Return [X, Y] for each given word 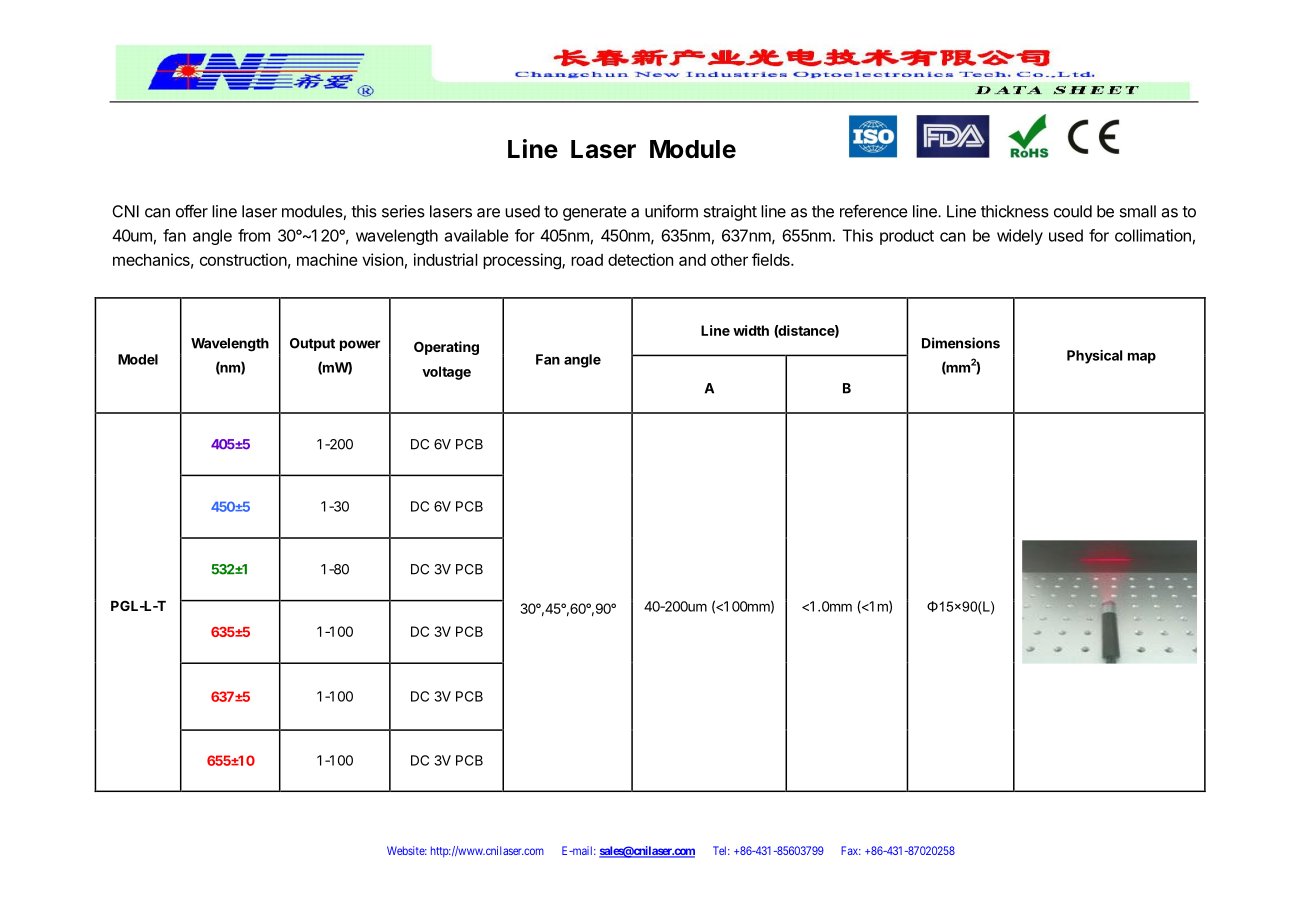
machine [327, 259]
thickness [1015, 211]
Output [312, 344]
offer [192, 211]
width [751, 330]
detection [640, 259]
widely [1020, 237]
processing [523, 261]
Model [138, 359]
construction [243, 259]
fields [772, 259]
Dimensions [961, 343]
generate [595, 213]
